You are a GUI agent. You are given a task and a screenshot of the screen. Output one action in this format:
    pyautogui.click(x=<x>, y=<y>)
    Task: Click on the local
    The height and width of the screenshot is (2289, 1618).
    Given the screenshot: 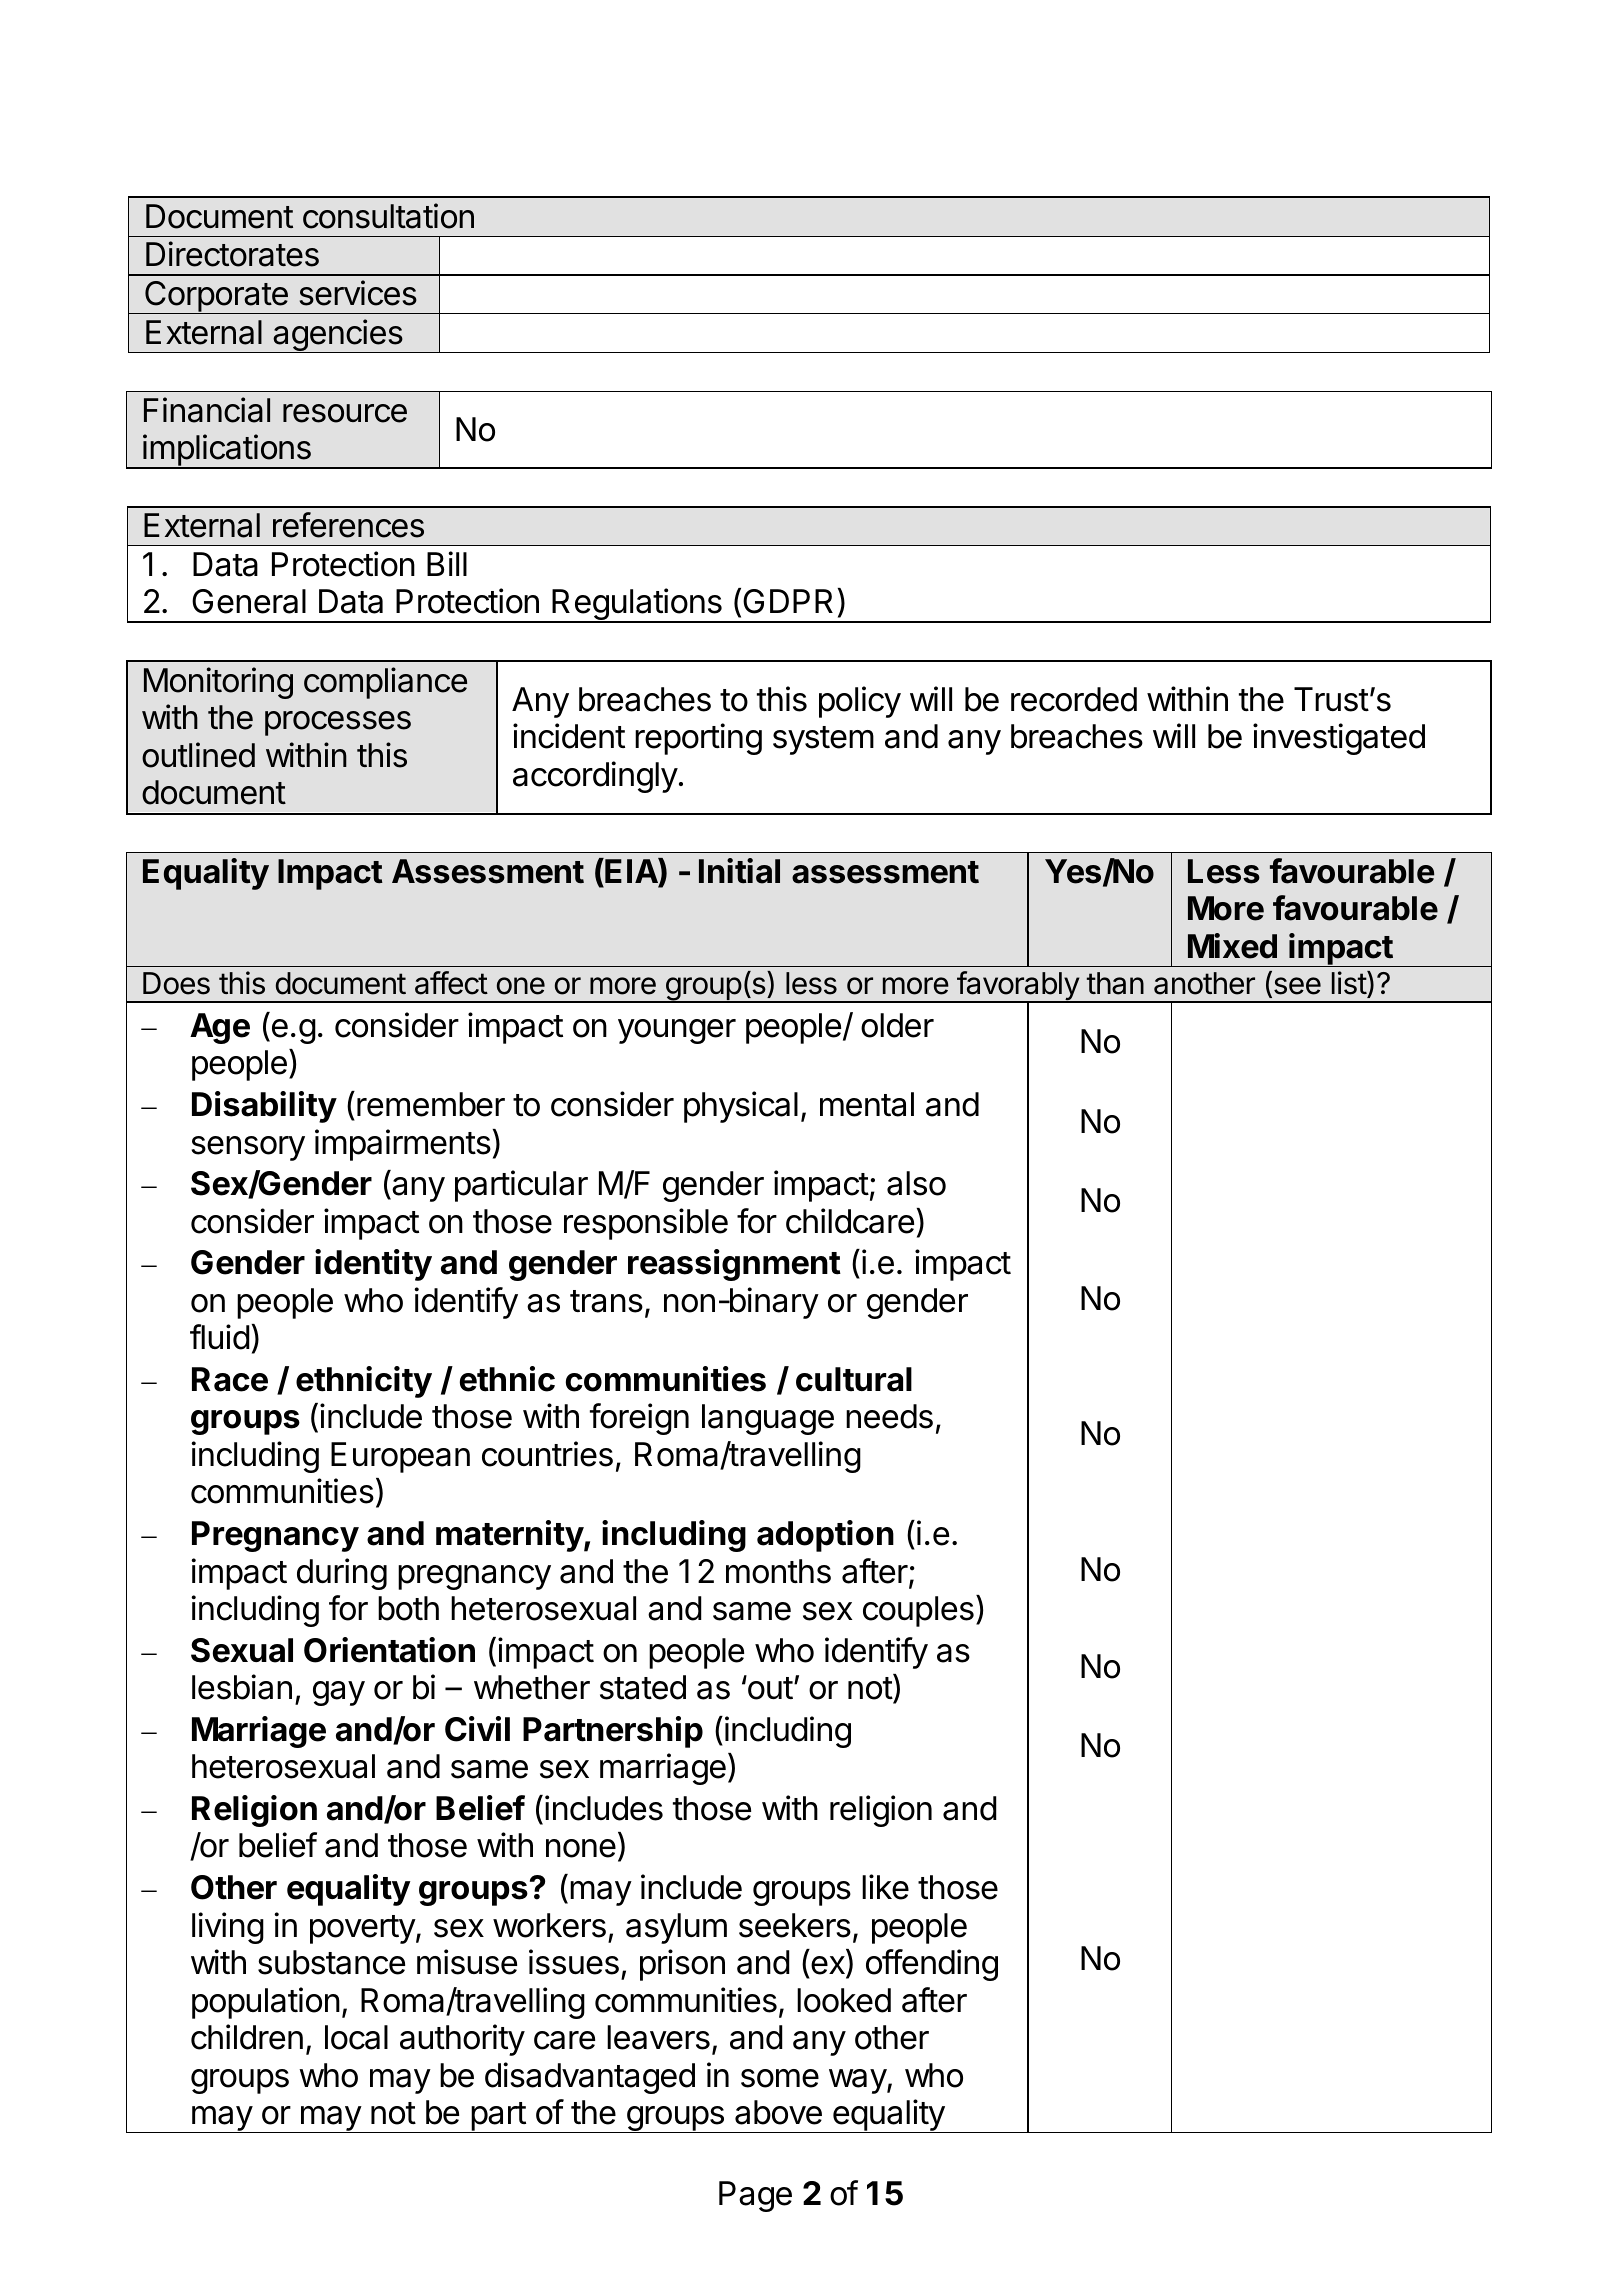 What is the action you would take?
    pyautogui.click(x=356, y=2037)
